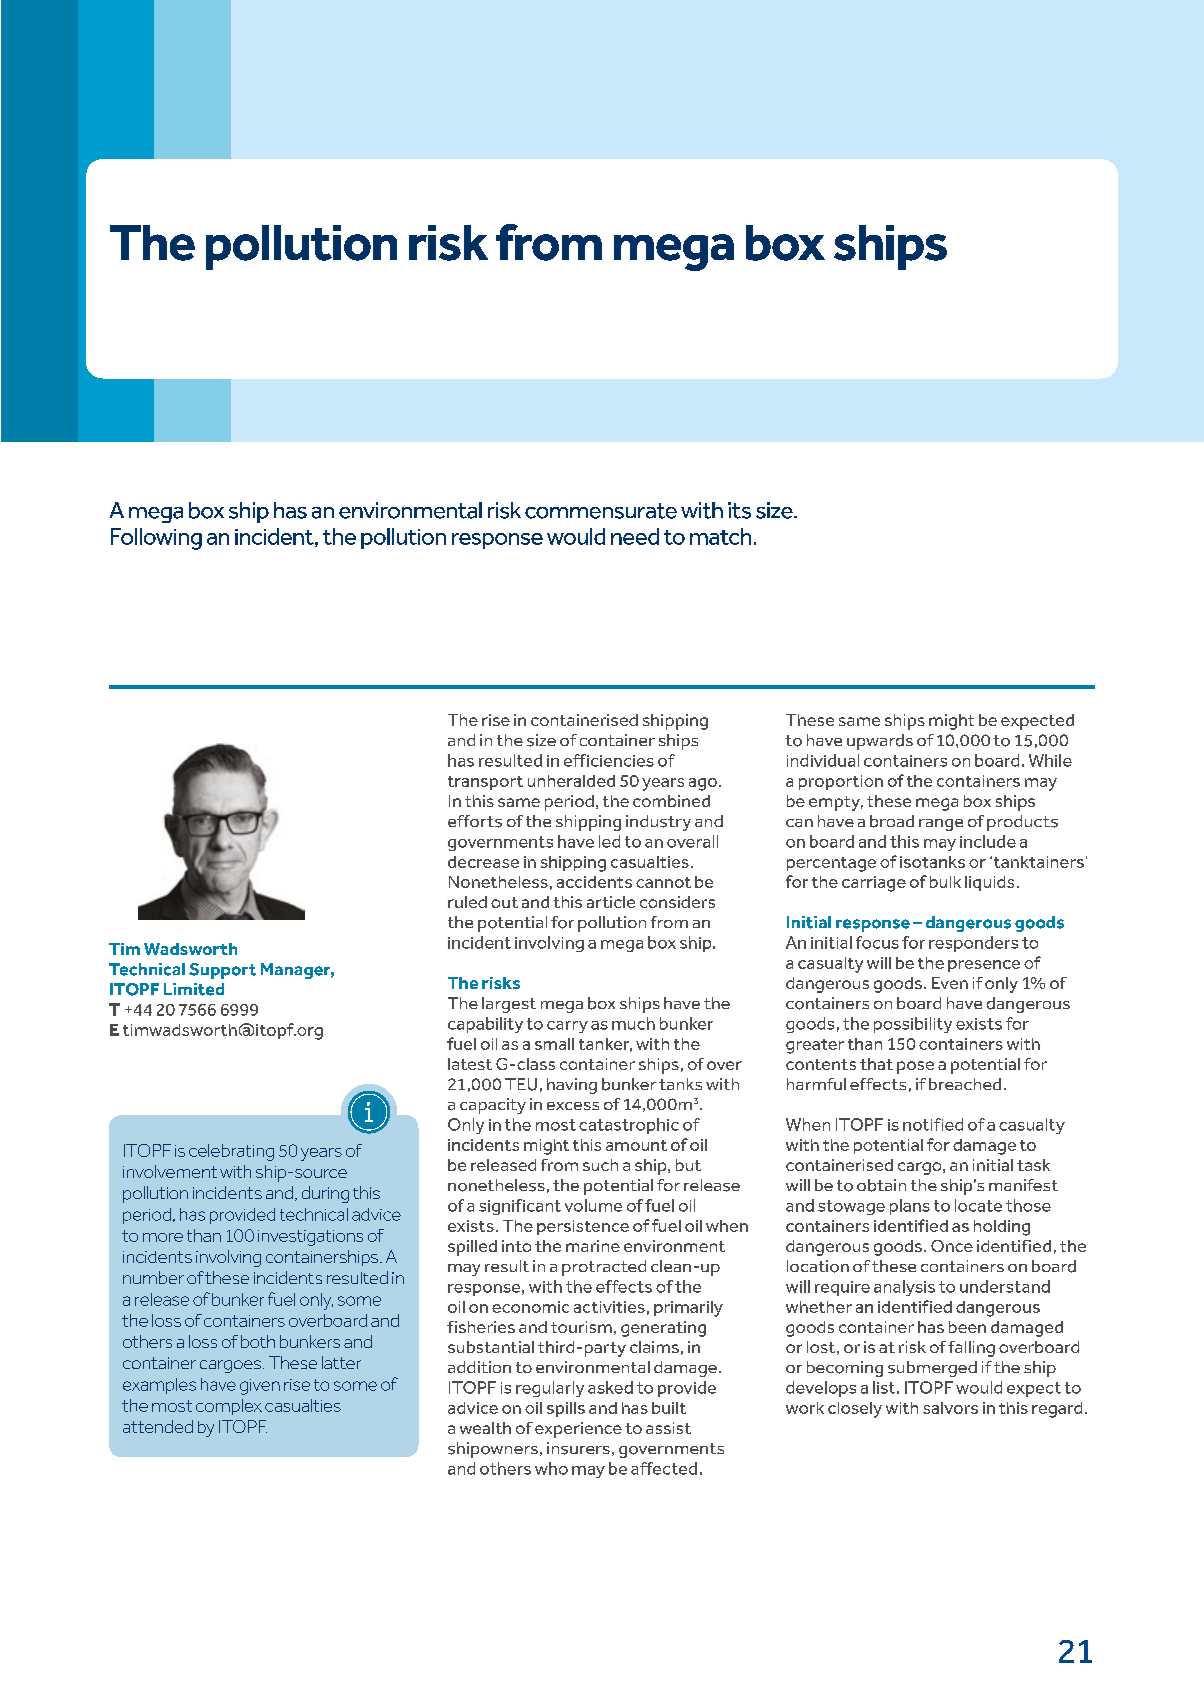 This screenshot has height=1703, width=1204. What do you see at coordinates (229, 1407) in the screenshot?
I see `complex` at bounding box center [229, 1407].
